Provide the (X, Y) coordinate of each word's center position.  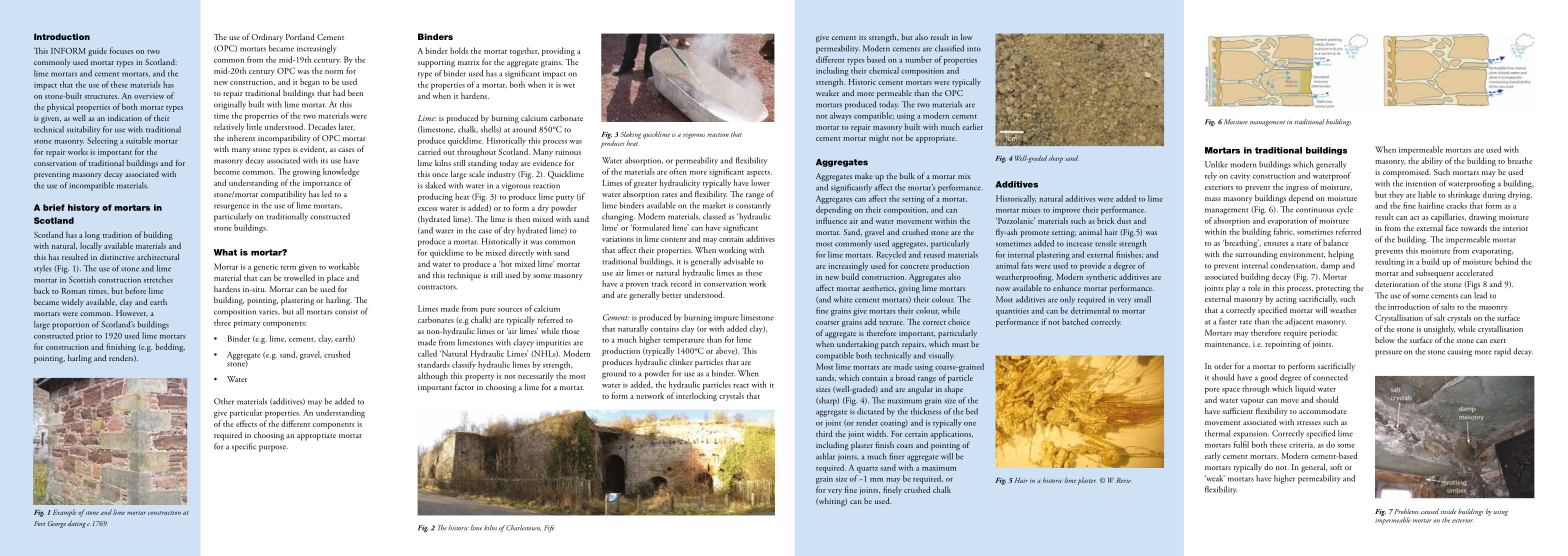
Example (65, 513)
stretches (158, 279)
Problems (1406, 511)
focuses (121, 50)
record (681, 283)
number (918, 59)
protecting (1333, 289)
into (974, 49)
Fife (549, 528)
